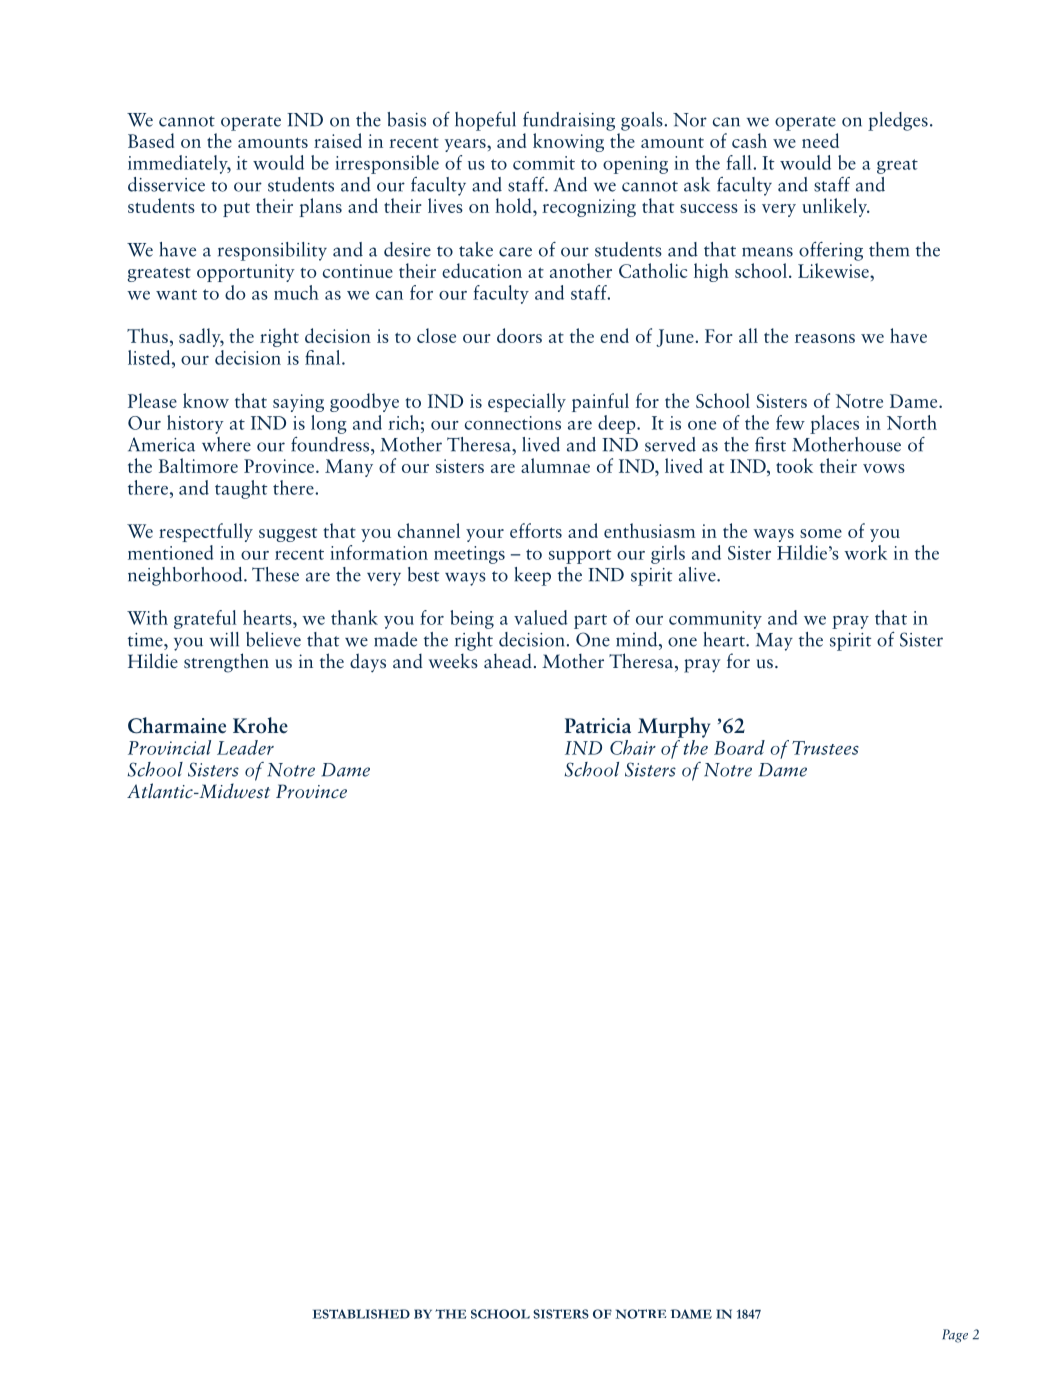 Image resolution: width=1061 pixels, height=1373 pixels. Describe the element at coordinates (825, 748) in the screenshot. I see `Trustees` at that location.
